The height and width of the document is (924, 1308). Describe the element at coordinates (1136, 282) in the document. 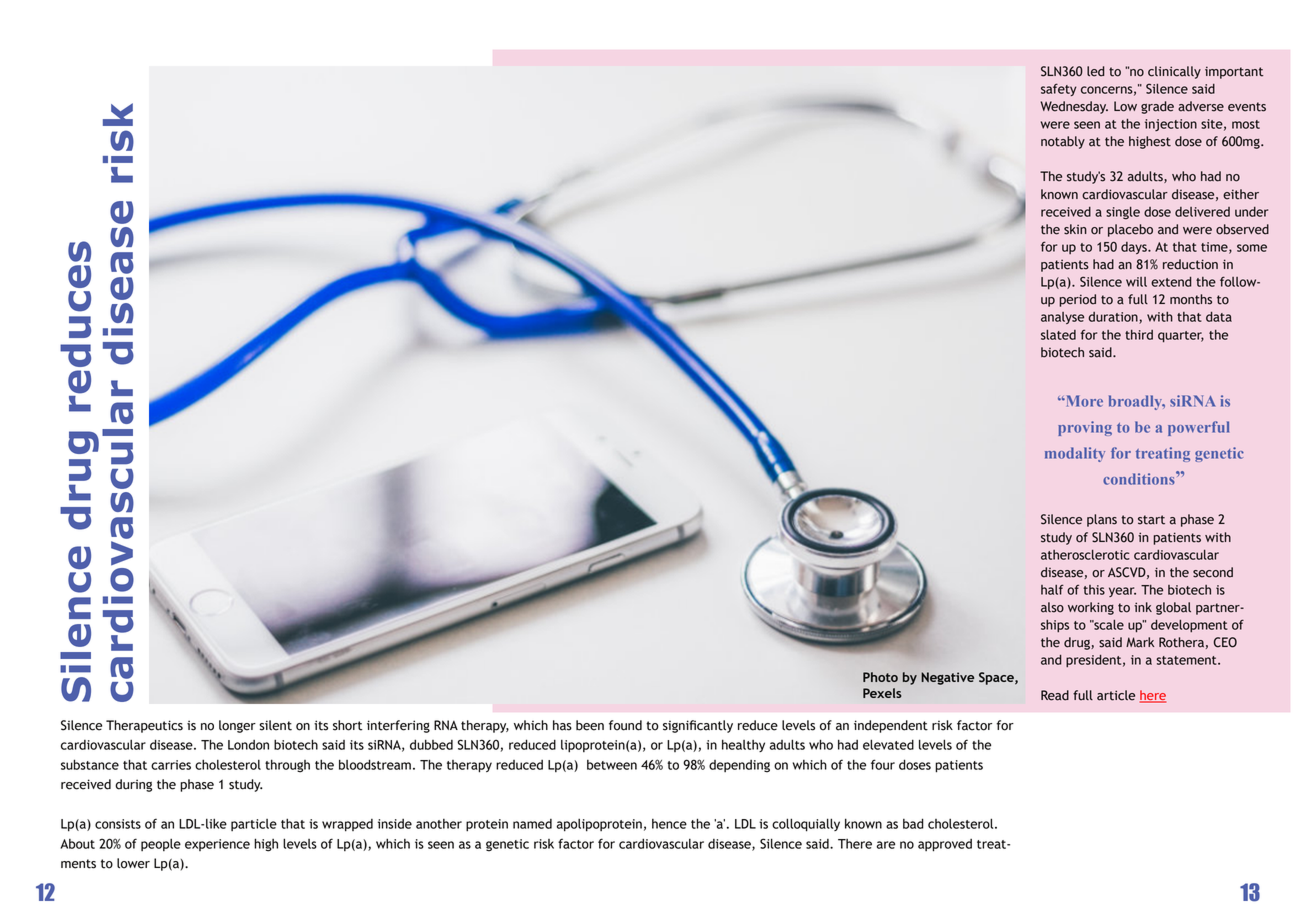

I see `will` at that location.
